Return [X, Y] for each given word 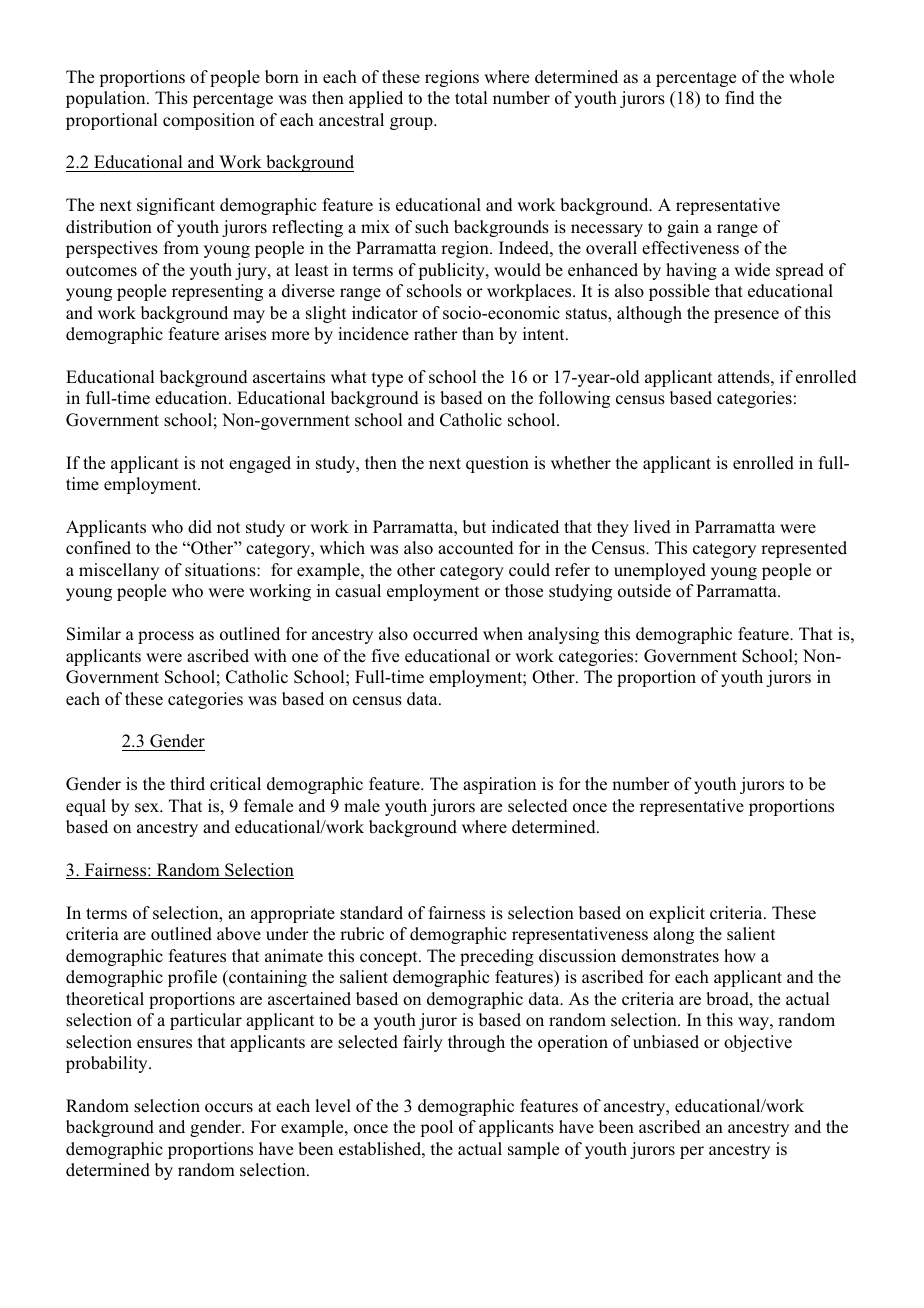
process [166, 637]
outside [644, 591]
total [471, 98]
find [740, 98]
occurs [229, 1108]
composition [209, 121]
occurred [445, 634]
